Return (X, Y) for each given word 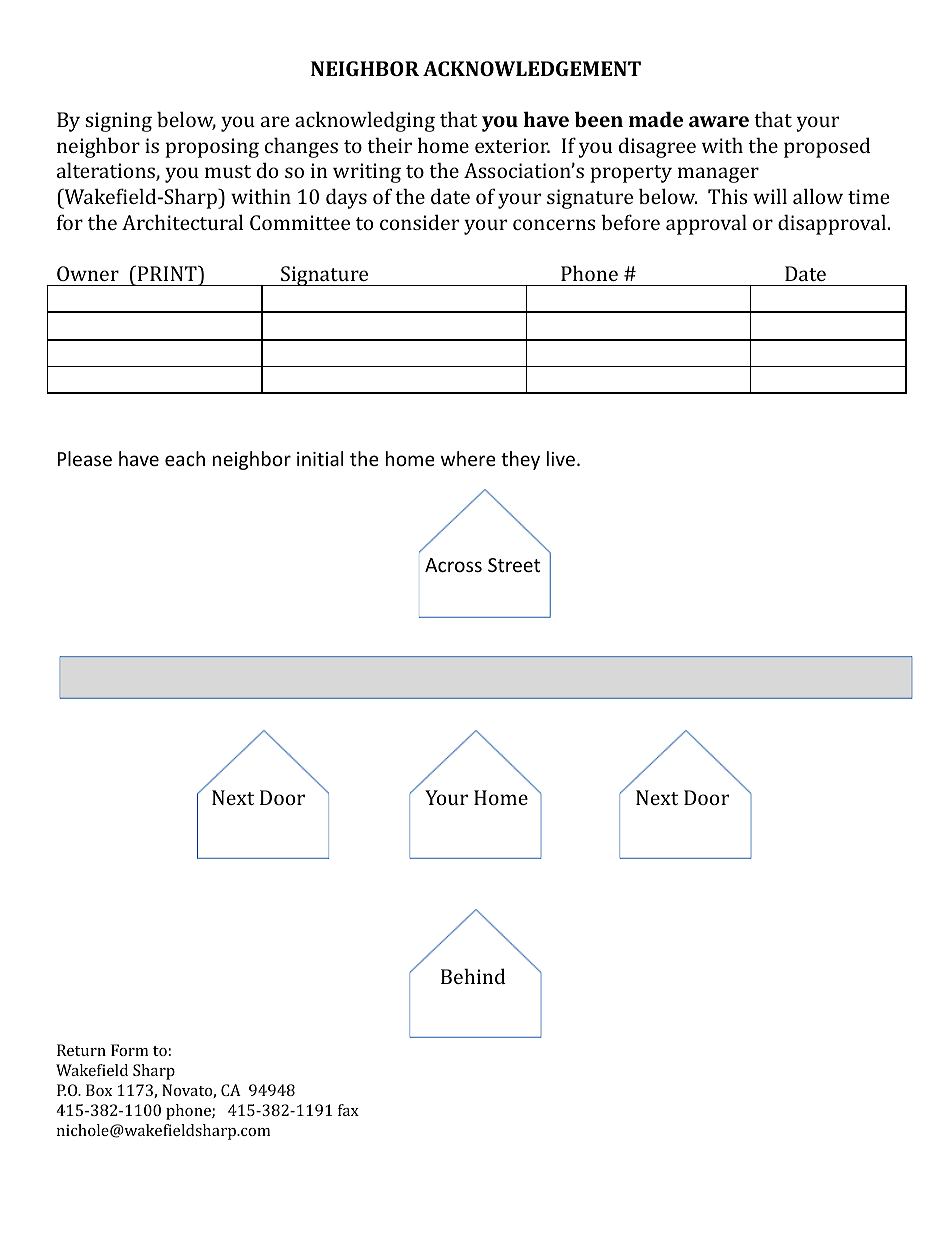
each (185, 458)
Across (453, 565)
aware (719, 121)
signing (118, 122)
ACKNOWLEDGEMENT (532, 68)
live (561, 458)
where (468, 458)
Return (81, 1050)
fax (348, 1110)
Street (514, 565)
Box (99, 1090)
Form (129, 1050)
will (770, 196)
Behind (473, 976)
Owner (88, 273)
